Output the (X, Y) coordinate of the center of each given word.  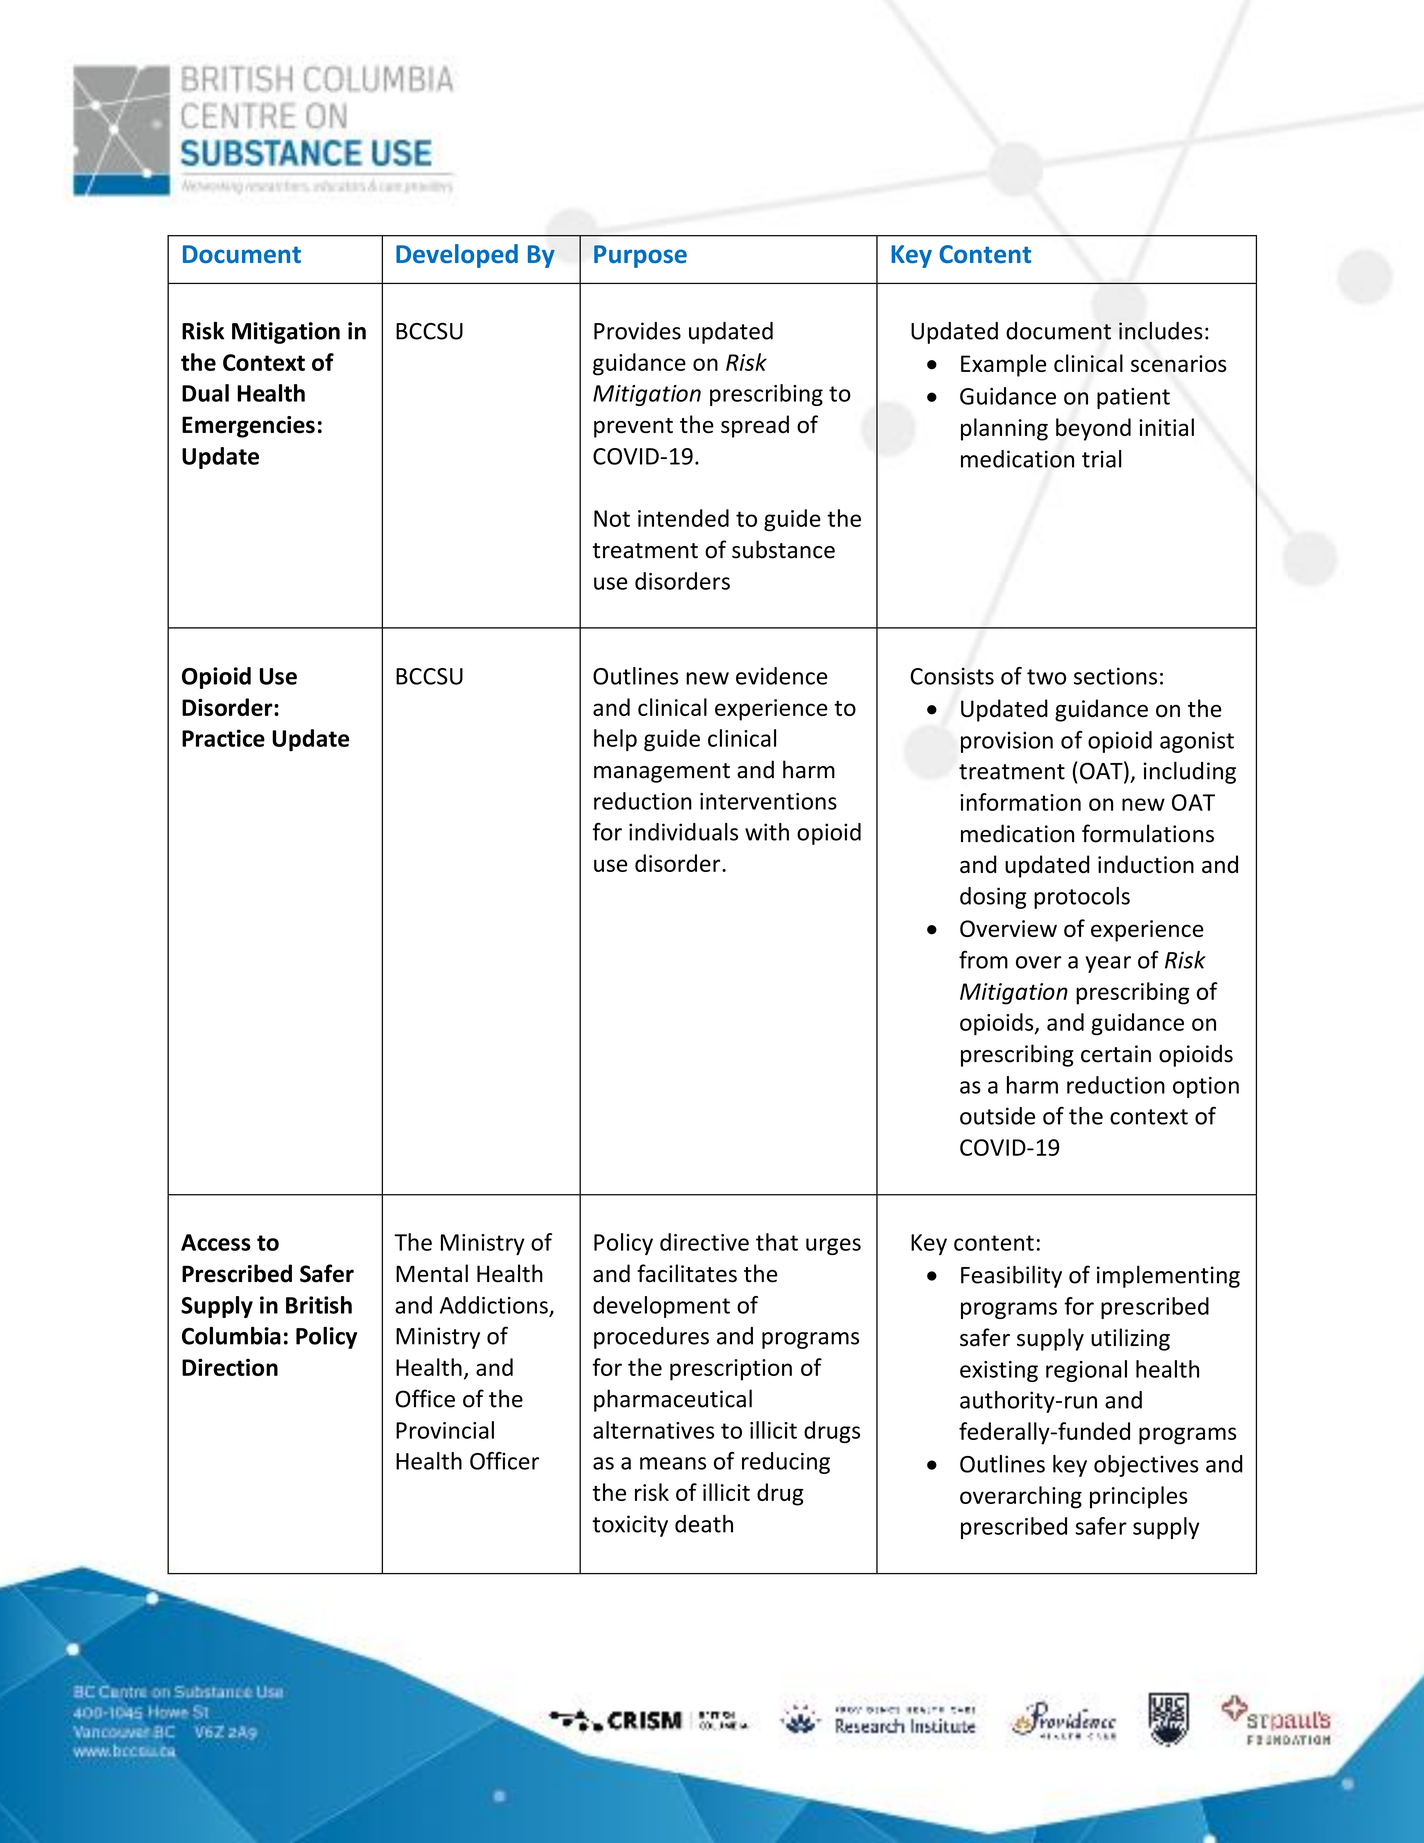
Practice (223, 738)
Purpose (640, 256)
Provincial (445, 1430)
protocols (1082, 898)
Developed (457, 256)
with (767, 832)
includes (1161, 331)
